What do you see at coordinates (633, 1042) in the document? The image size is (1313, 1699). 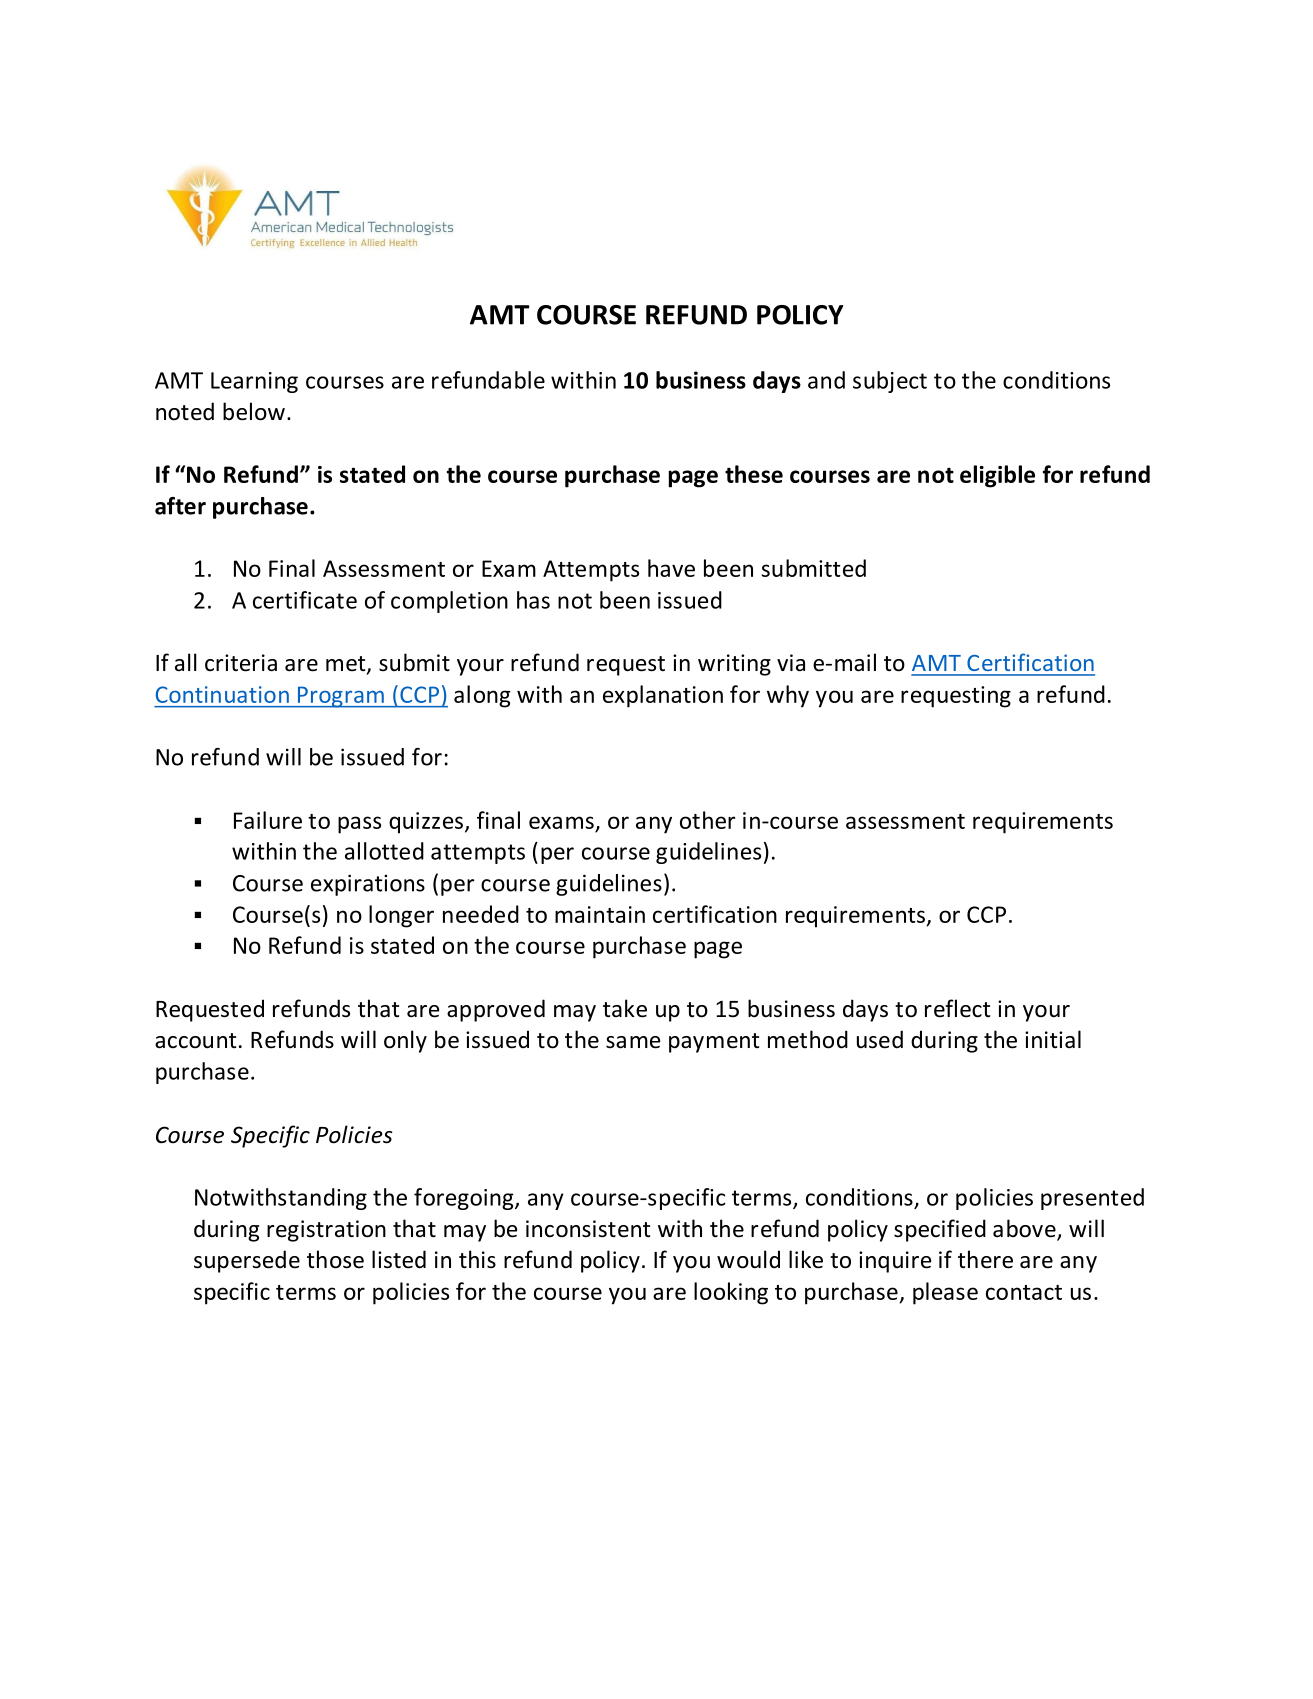 I see `same` at bounding box center [633, 1042].
